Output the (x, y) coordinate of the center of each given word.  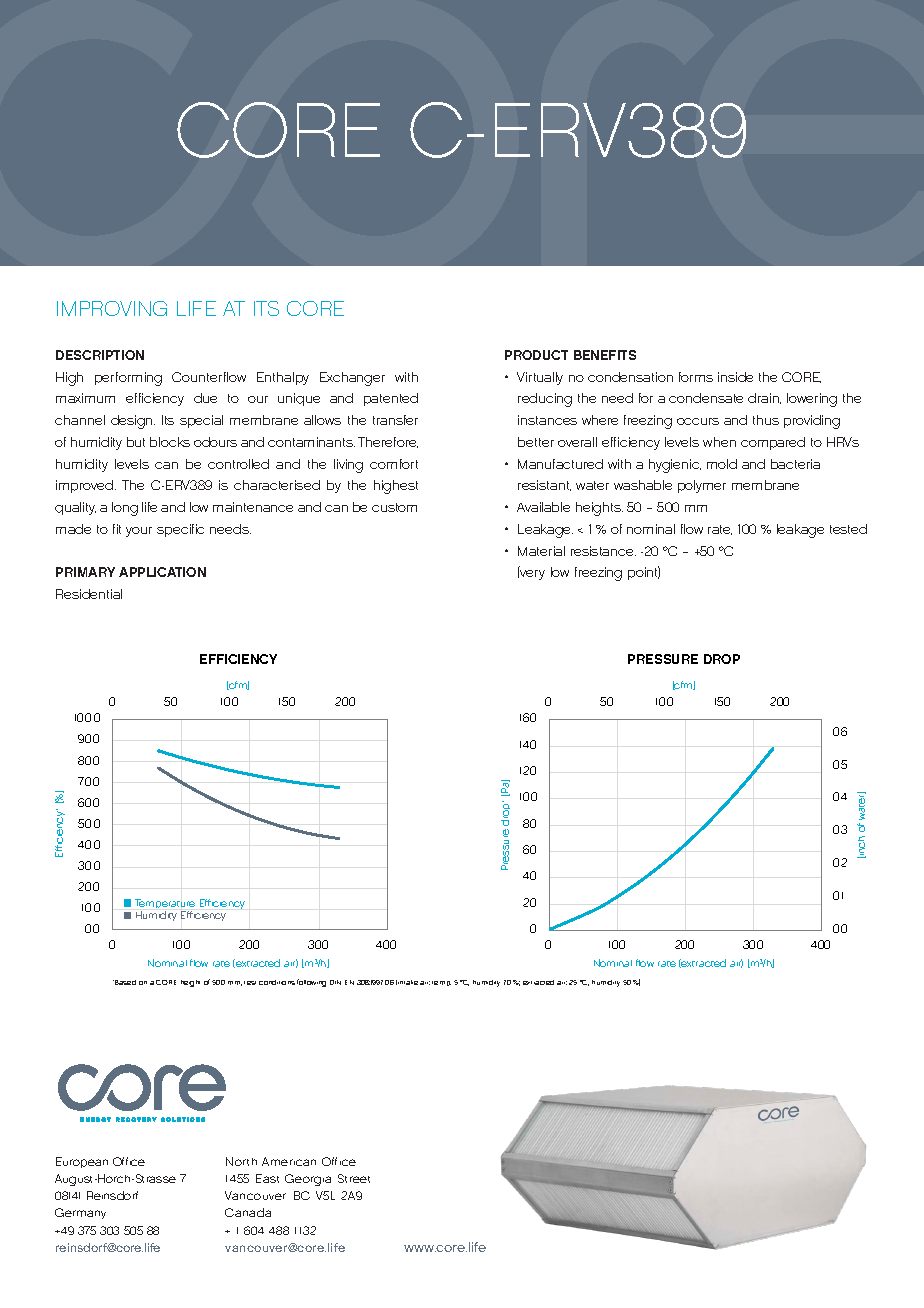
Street (354, 1178)
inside (735, 377)
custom (394, 507)
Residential (89, 594)
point (644, 573)
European (82, 1162)
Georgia (308, 1180)
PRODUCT (536, 355)
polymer (702, 486)
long (125, 509)
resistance (603, 551)
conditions (277, 982)
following (311, 983)
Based (124, 982)
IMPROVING (112, 308)
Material (541, 551)
